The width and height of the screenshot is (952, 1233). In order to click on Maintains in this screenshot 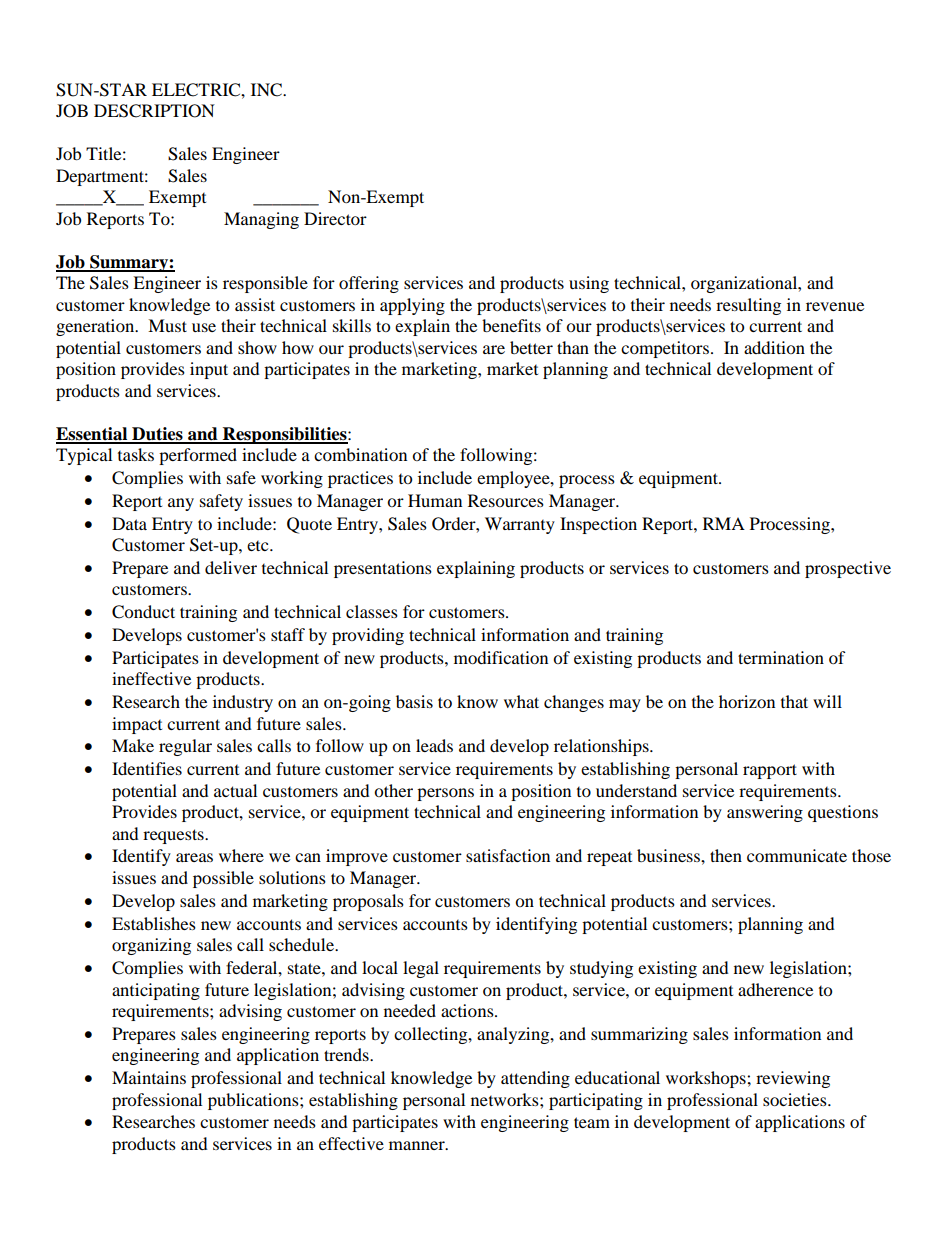, I will do `click(149, 1077)`.
